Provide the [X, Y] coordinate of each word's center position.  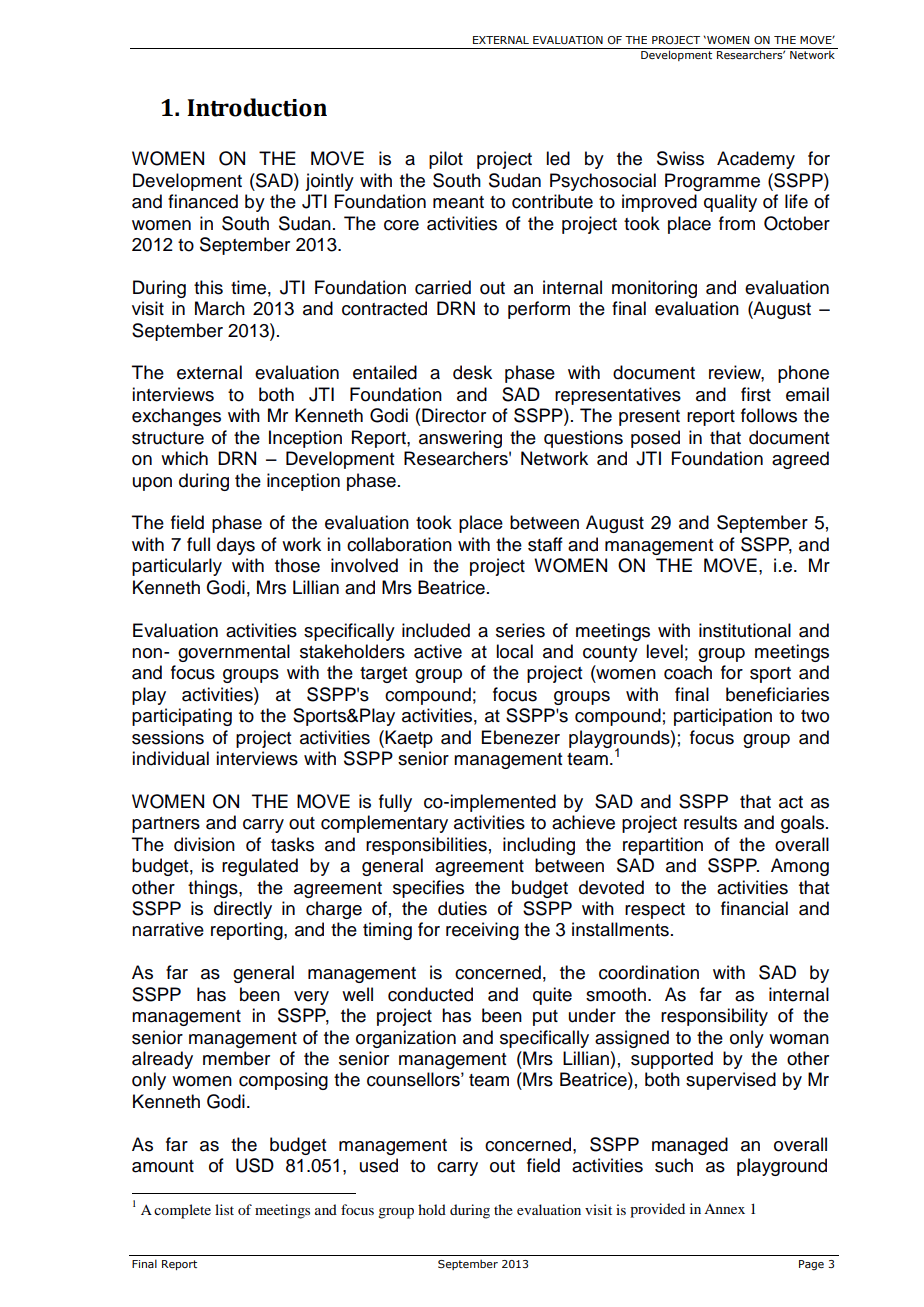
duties [462, 908]
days [236, 546]
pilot [446, 160]
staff [545, 544]
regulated [260, 867]
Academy [756, 160]
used [379, 1165]
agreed [800, 460]
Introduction [257, 107]
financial [754, 908]
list [224, 1209]
